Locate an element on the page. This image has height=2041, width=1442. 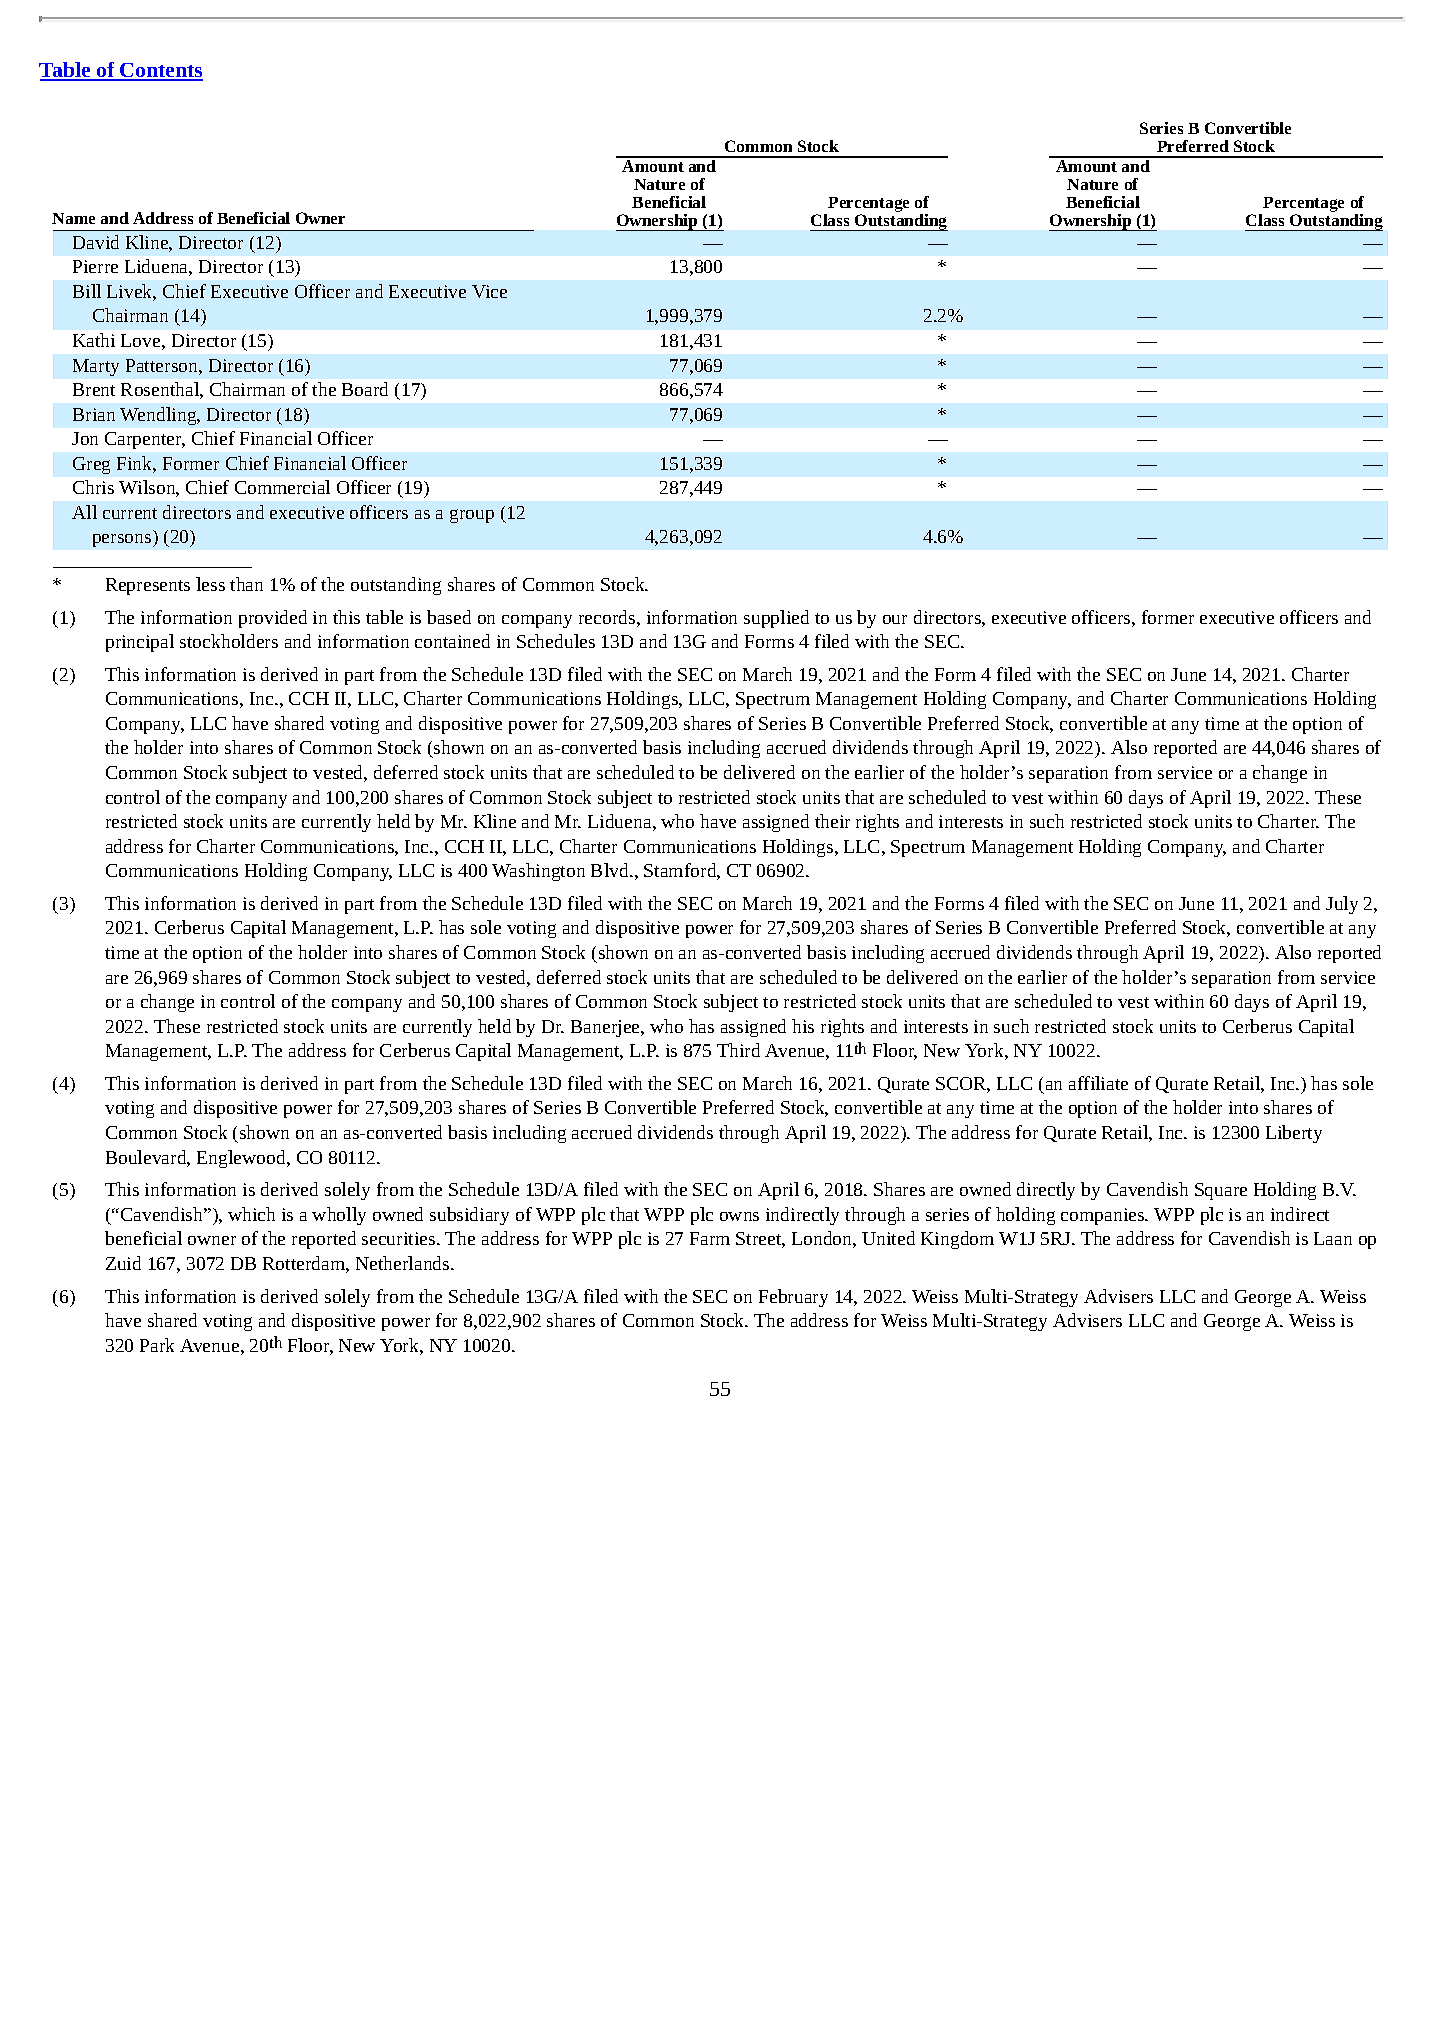
affiliate is located at coordinates (1098, 1083).
